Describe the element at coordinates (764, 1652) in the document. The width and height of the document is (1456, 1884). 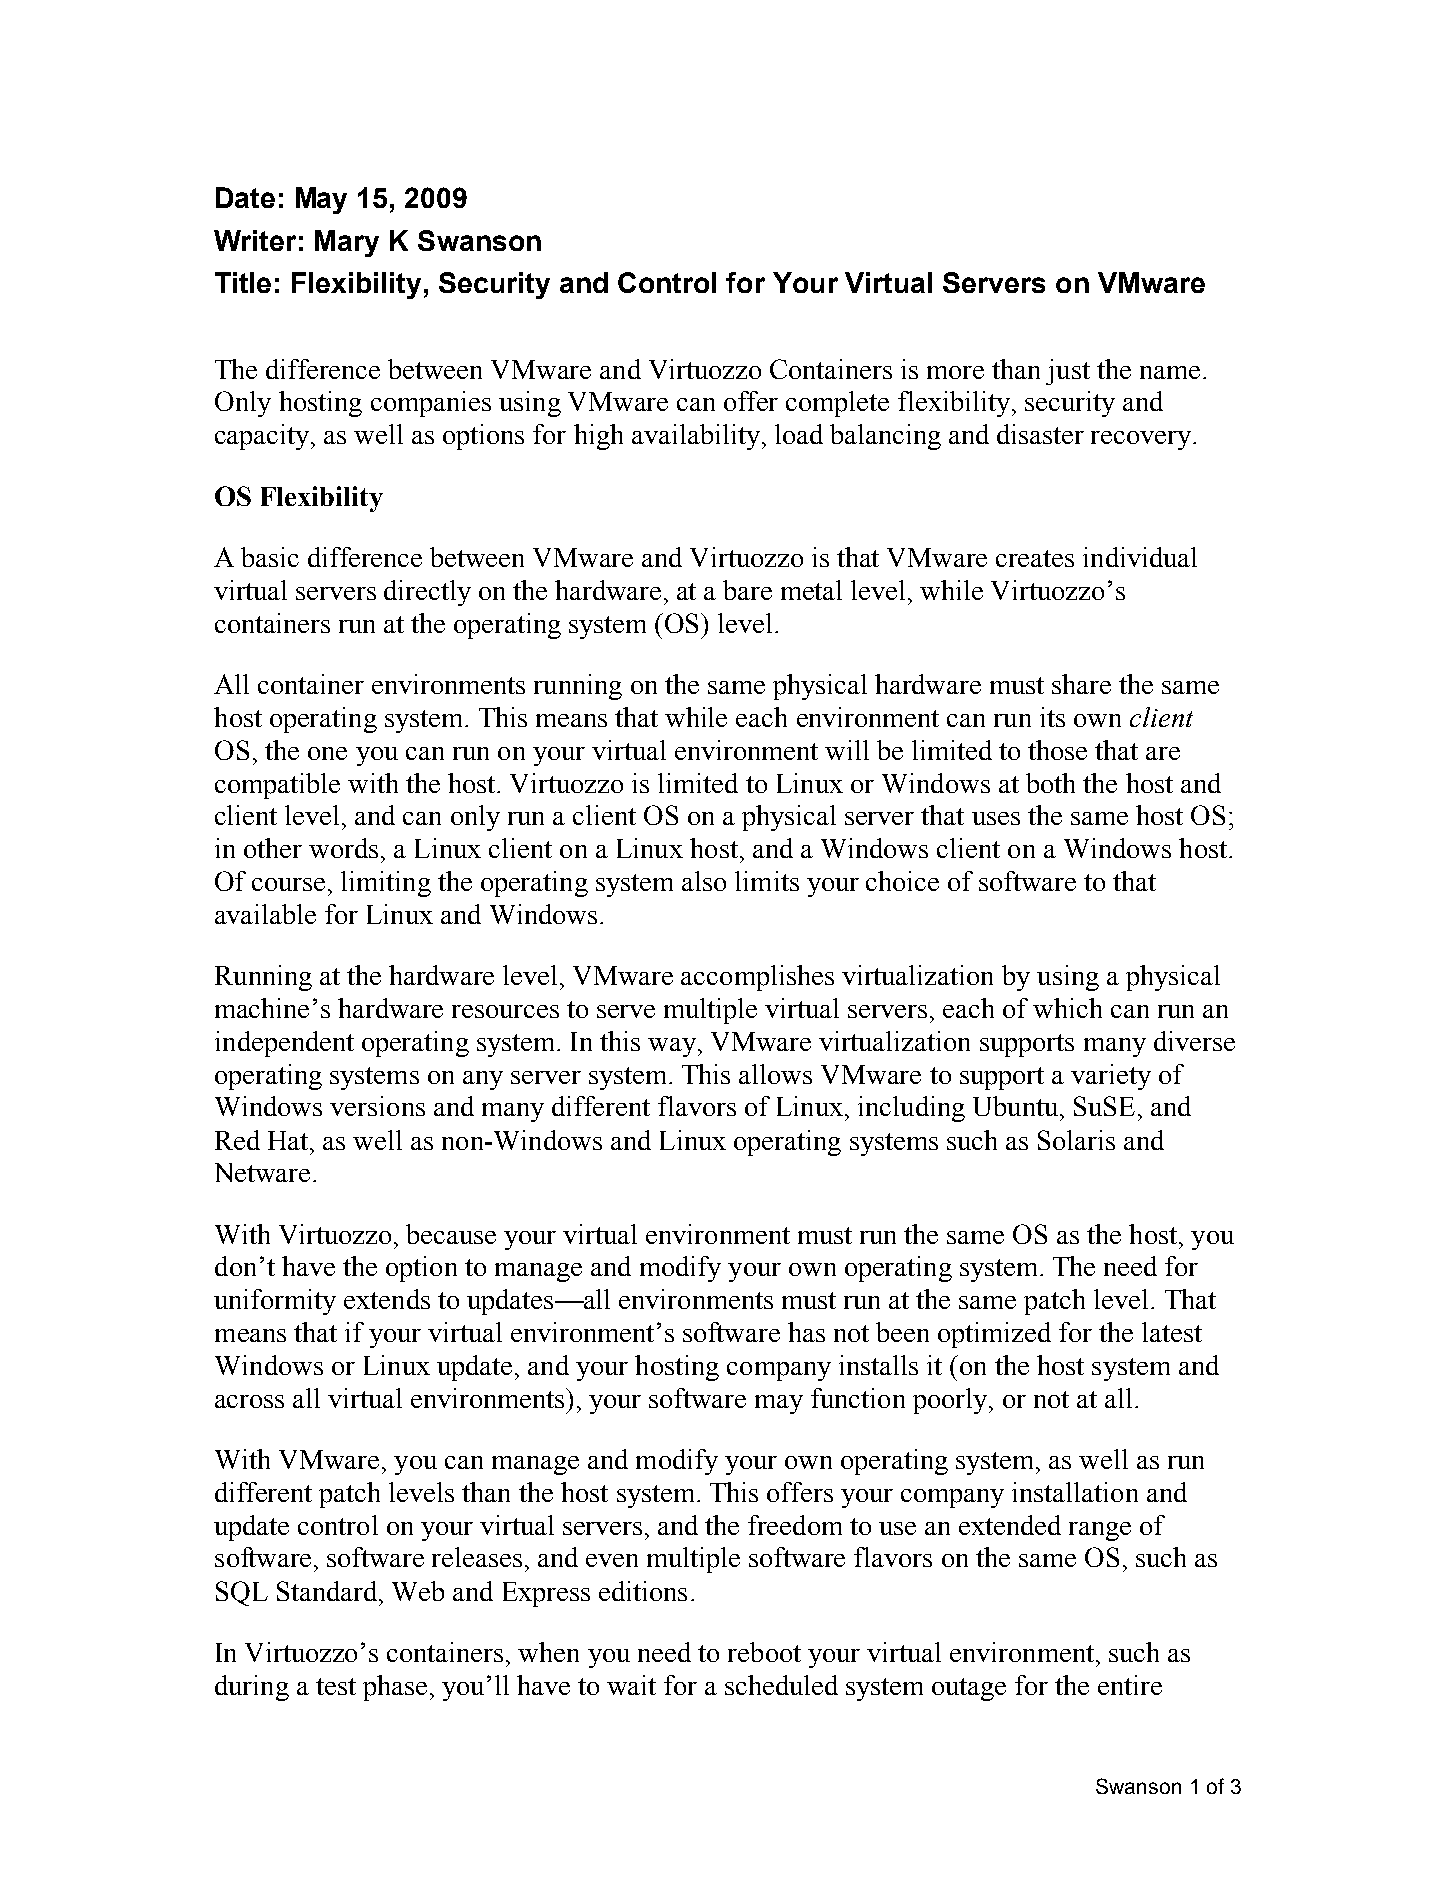
I see `reboot` at that location.
